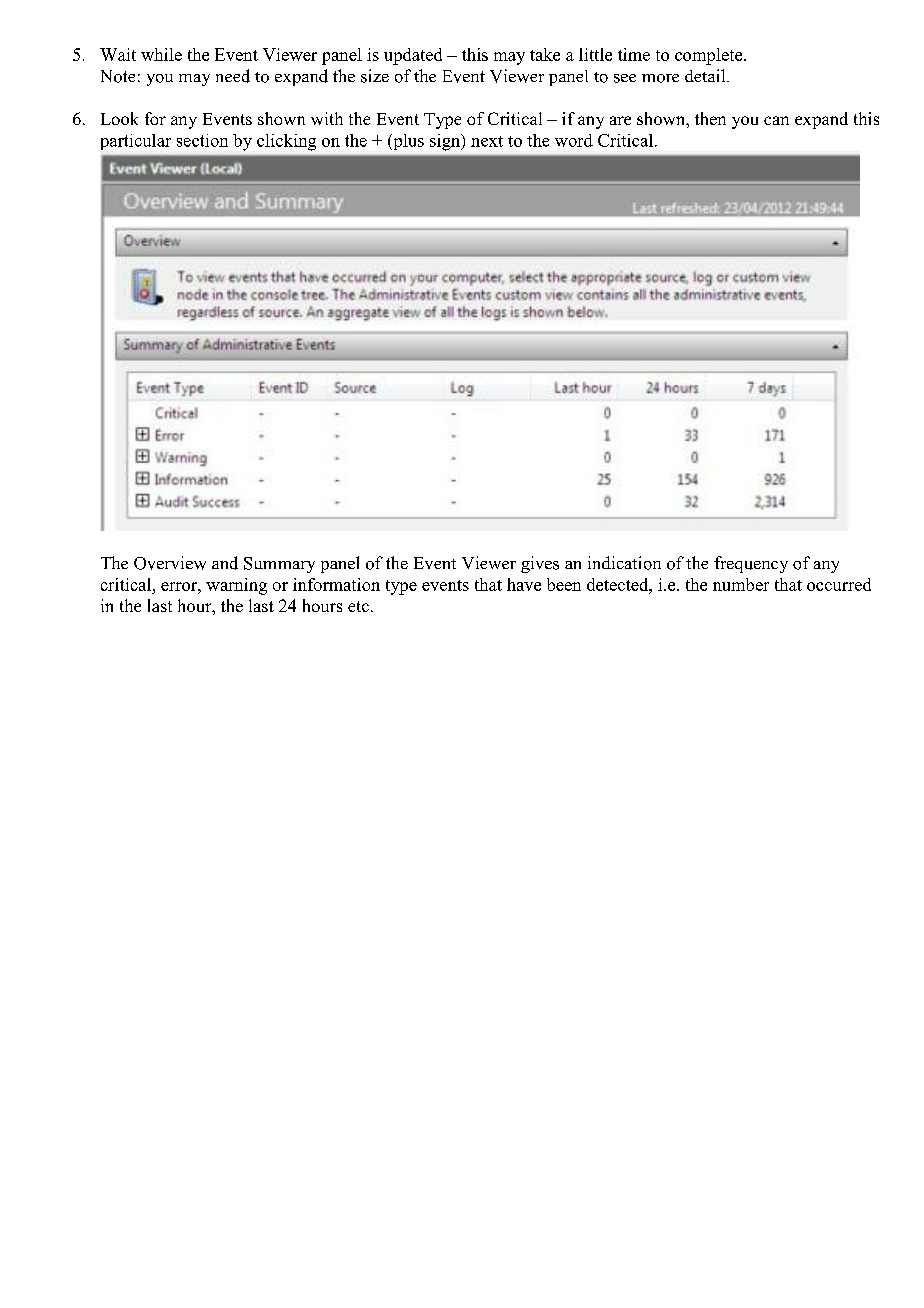 Image resolution: width=924 pixels, height=1308 pixels. What do you see at coordinates (413, 56) in the screenshot?
I see `updated` at bounding box center [413, 56].
